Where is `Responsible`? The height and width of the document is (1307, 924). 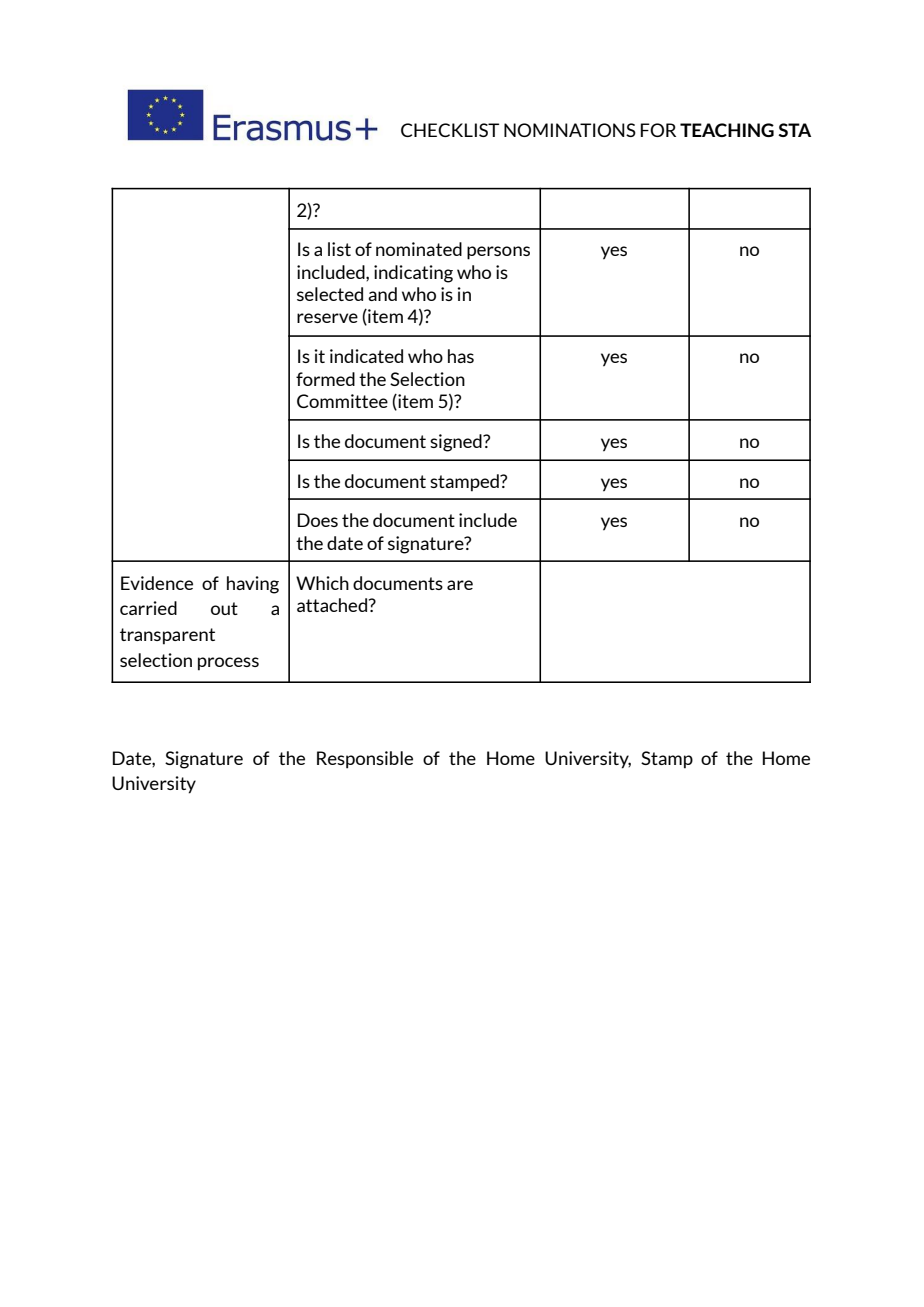 Responsible is located at coordinates (365, 760).
